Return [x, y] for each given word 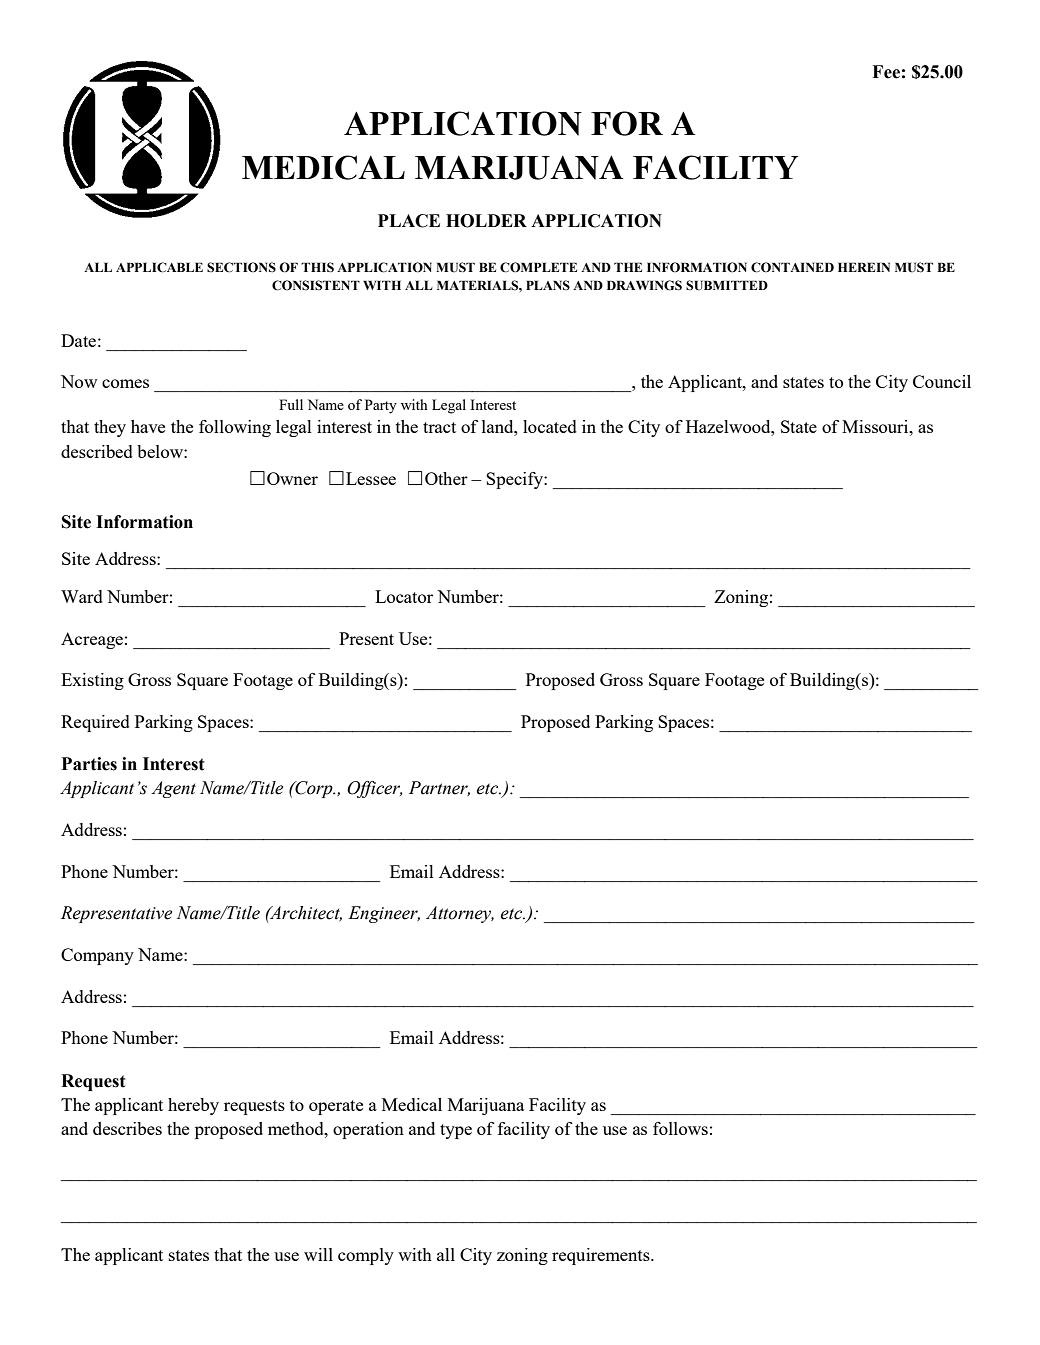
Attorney [460, 914]
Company [97, 956]
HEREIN [864, 267]
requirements [602, 1256]
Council [942, 381]
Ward [82, 596]
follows [680, 1128]
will [318, 1254]
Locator [404, 596]
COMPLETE [538, 267]
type [456, 1131]
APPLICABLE [159, 267]
